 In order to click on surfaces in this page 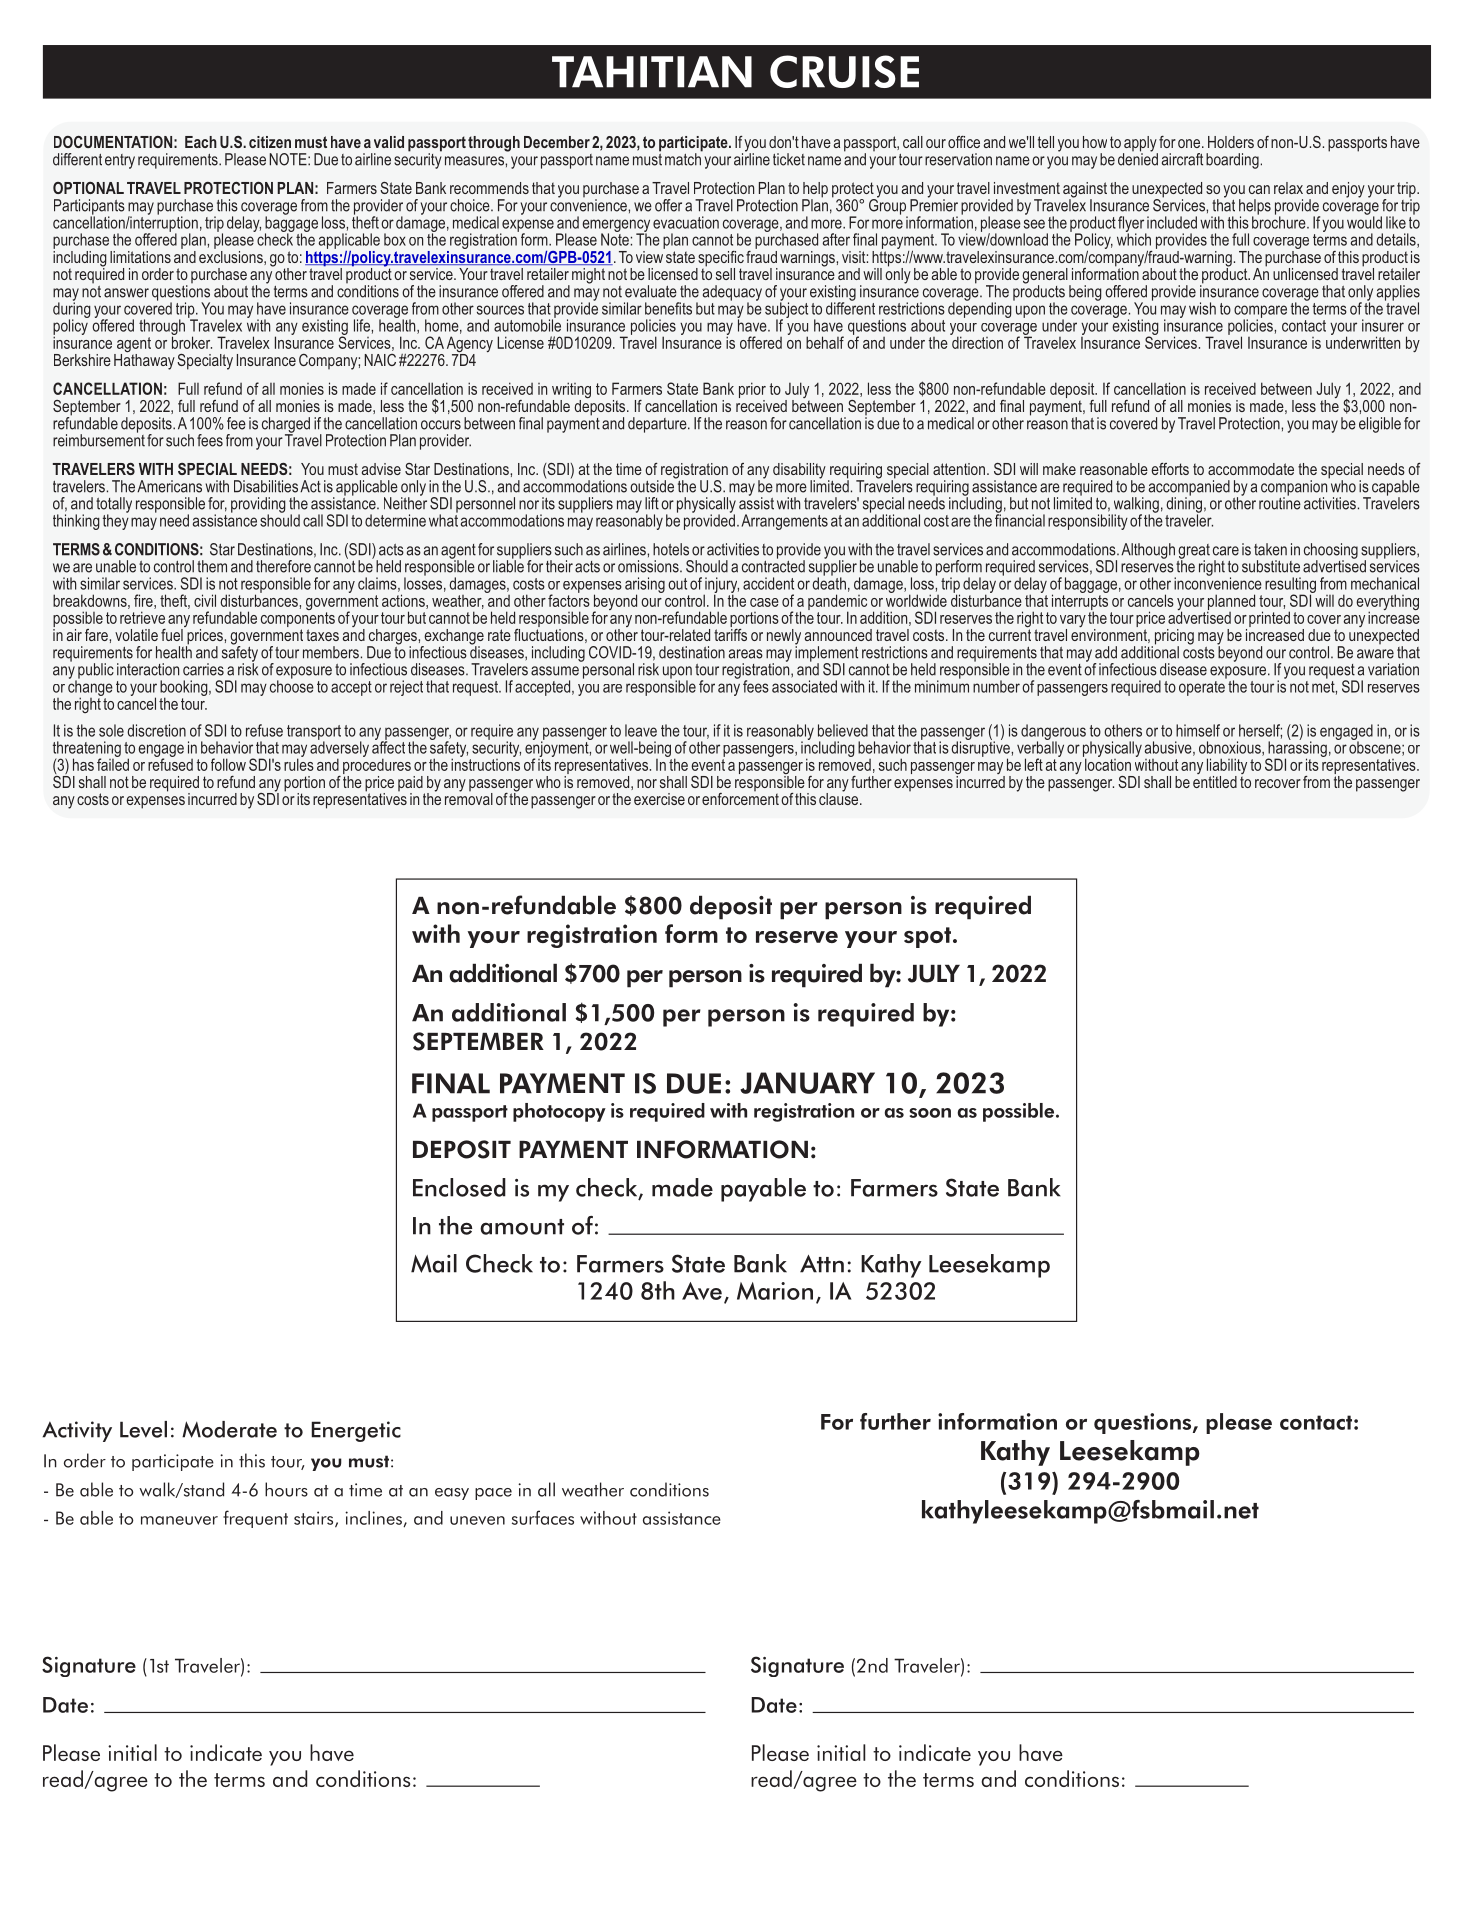, I will do `click(543, 1517)`.
